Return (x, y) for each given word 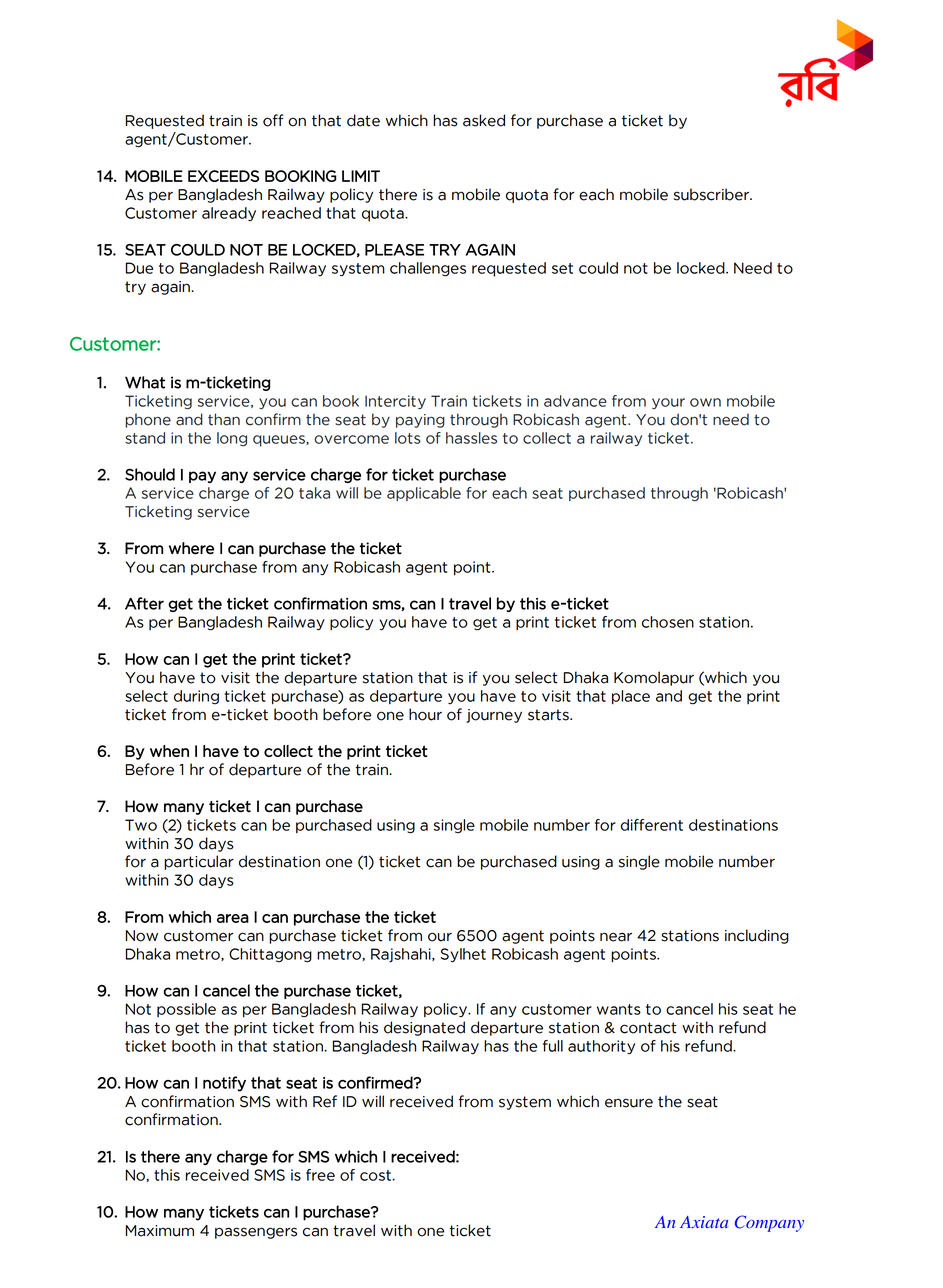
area (233, 918)
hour (425, 714)
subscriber (713, 194)
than (224, 419)
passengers (256, 1233)
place (631, 697)
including (757, 936)
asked (484, 120)
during (196, 697)
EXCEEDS (223, 176)
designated (424, 1028)
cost (377, 1175)
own (705, 402)
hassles (471, 438)
